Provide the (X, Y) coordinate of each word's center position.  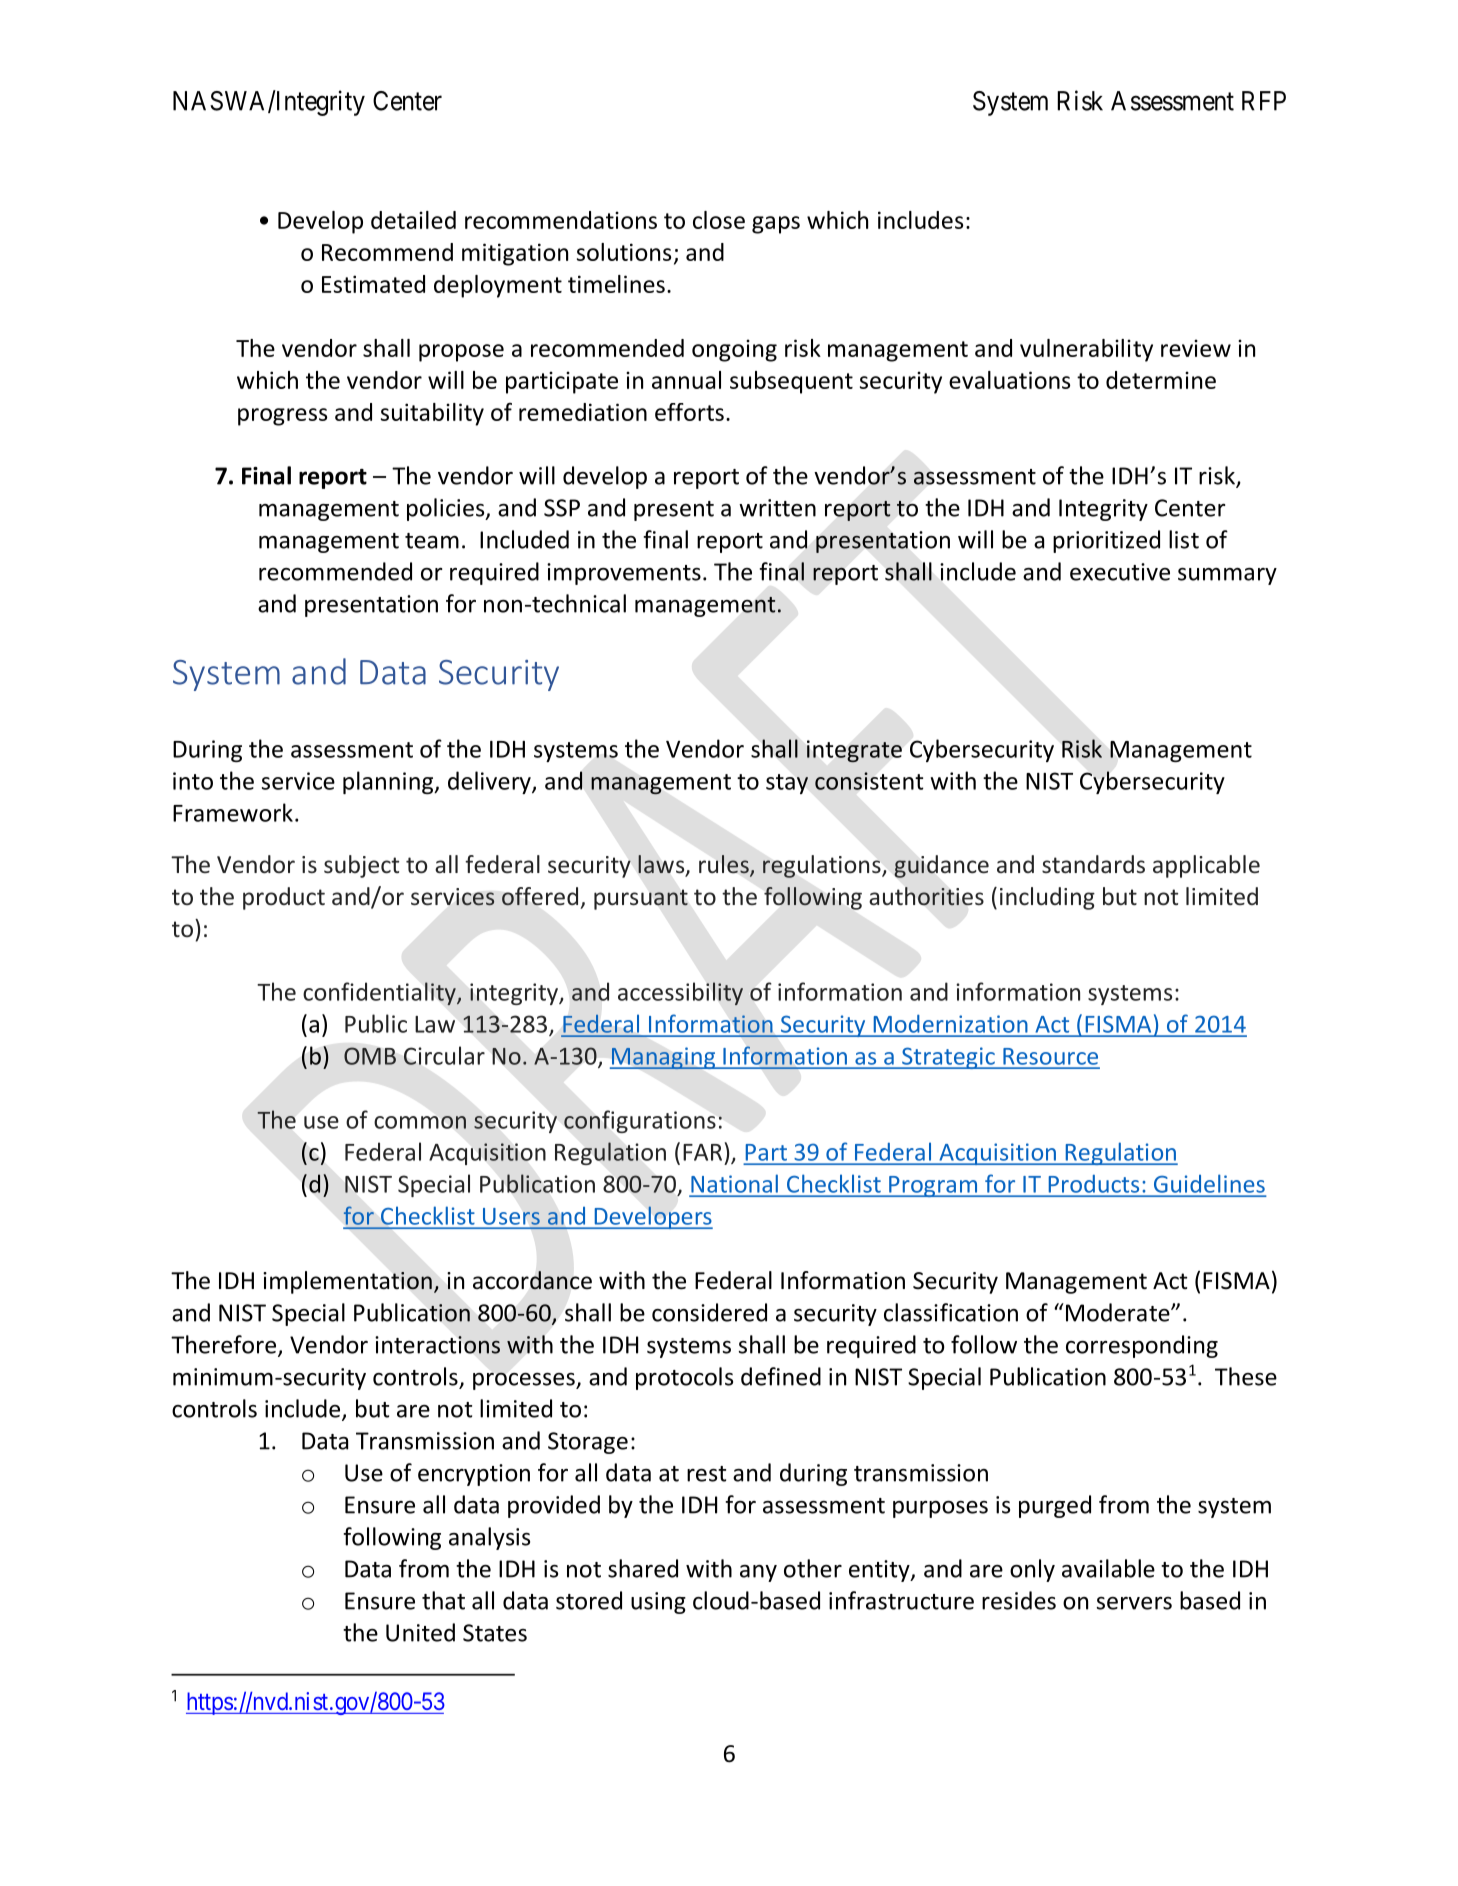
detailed (413, 220)
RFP (1264, 101)
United (420, 1632)
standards (1093, 864)
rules (725, 865)
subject (361, 866)
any (758, 1573)
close (719, 220)
